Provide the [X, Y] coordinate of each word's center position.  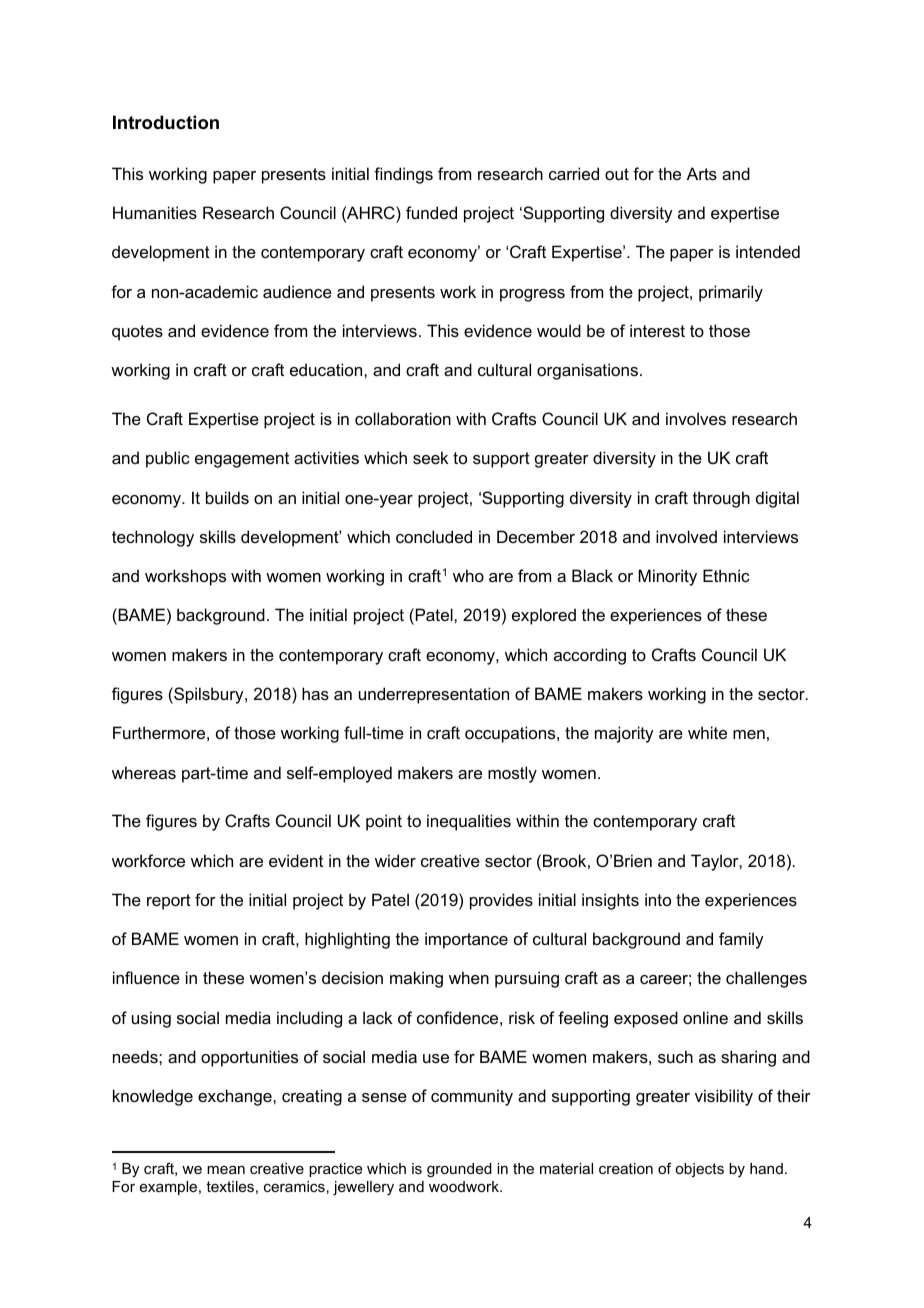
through [721, 499]
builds [227, 497]
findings [403, 175]
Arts [702, 173]
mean [226, 1170]
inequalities [469, 822]
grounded [459, 1170]
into [658, 899]
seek [430, 457]
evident [296, 860]
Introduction [166, 122]
